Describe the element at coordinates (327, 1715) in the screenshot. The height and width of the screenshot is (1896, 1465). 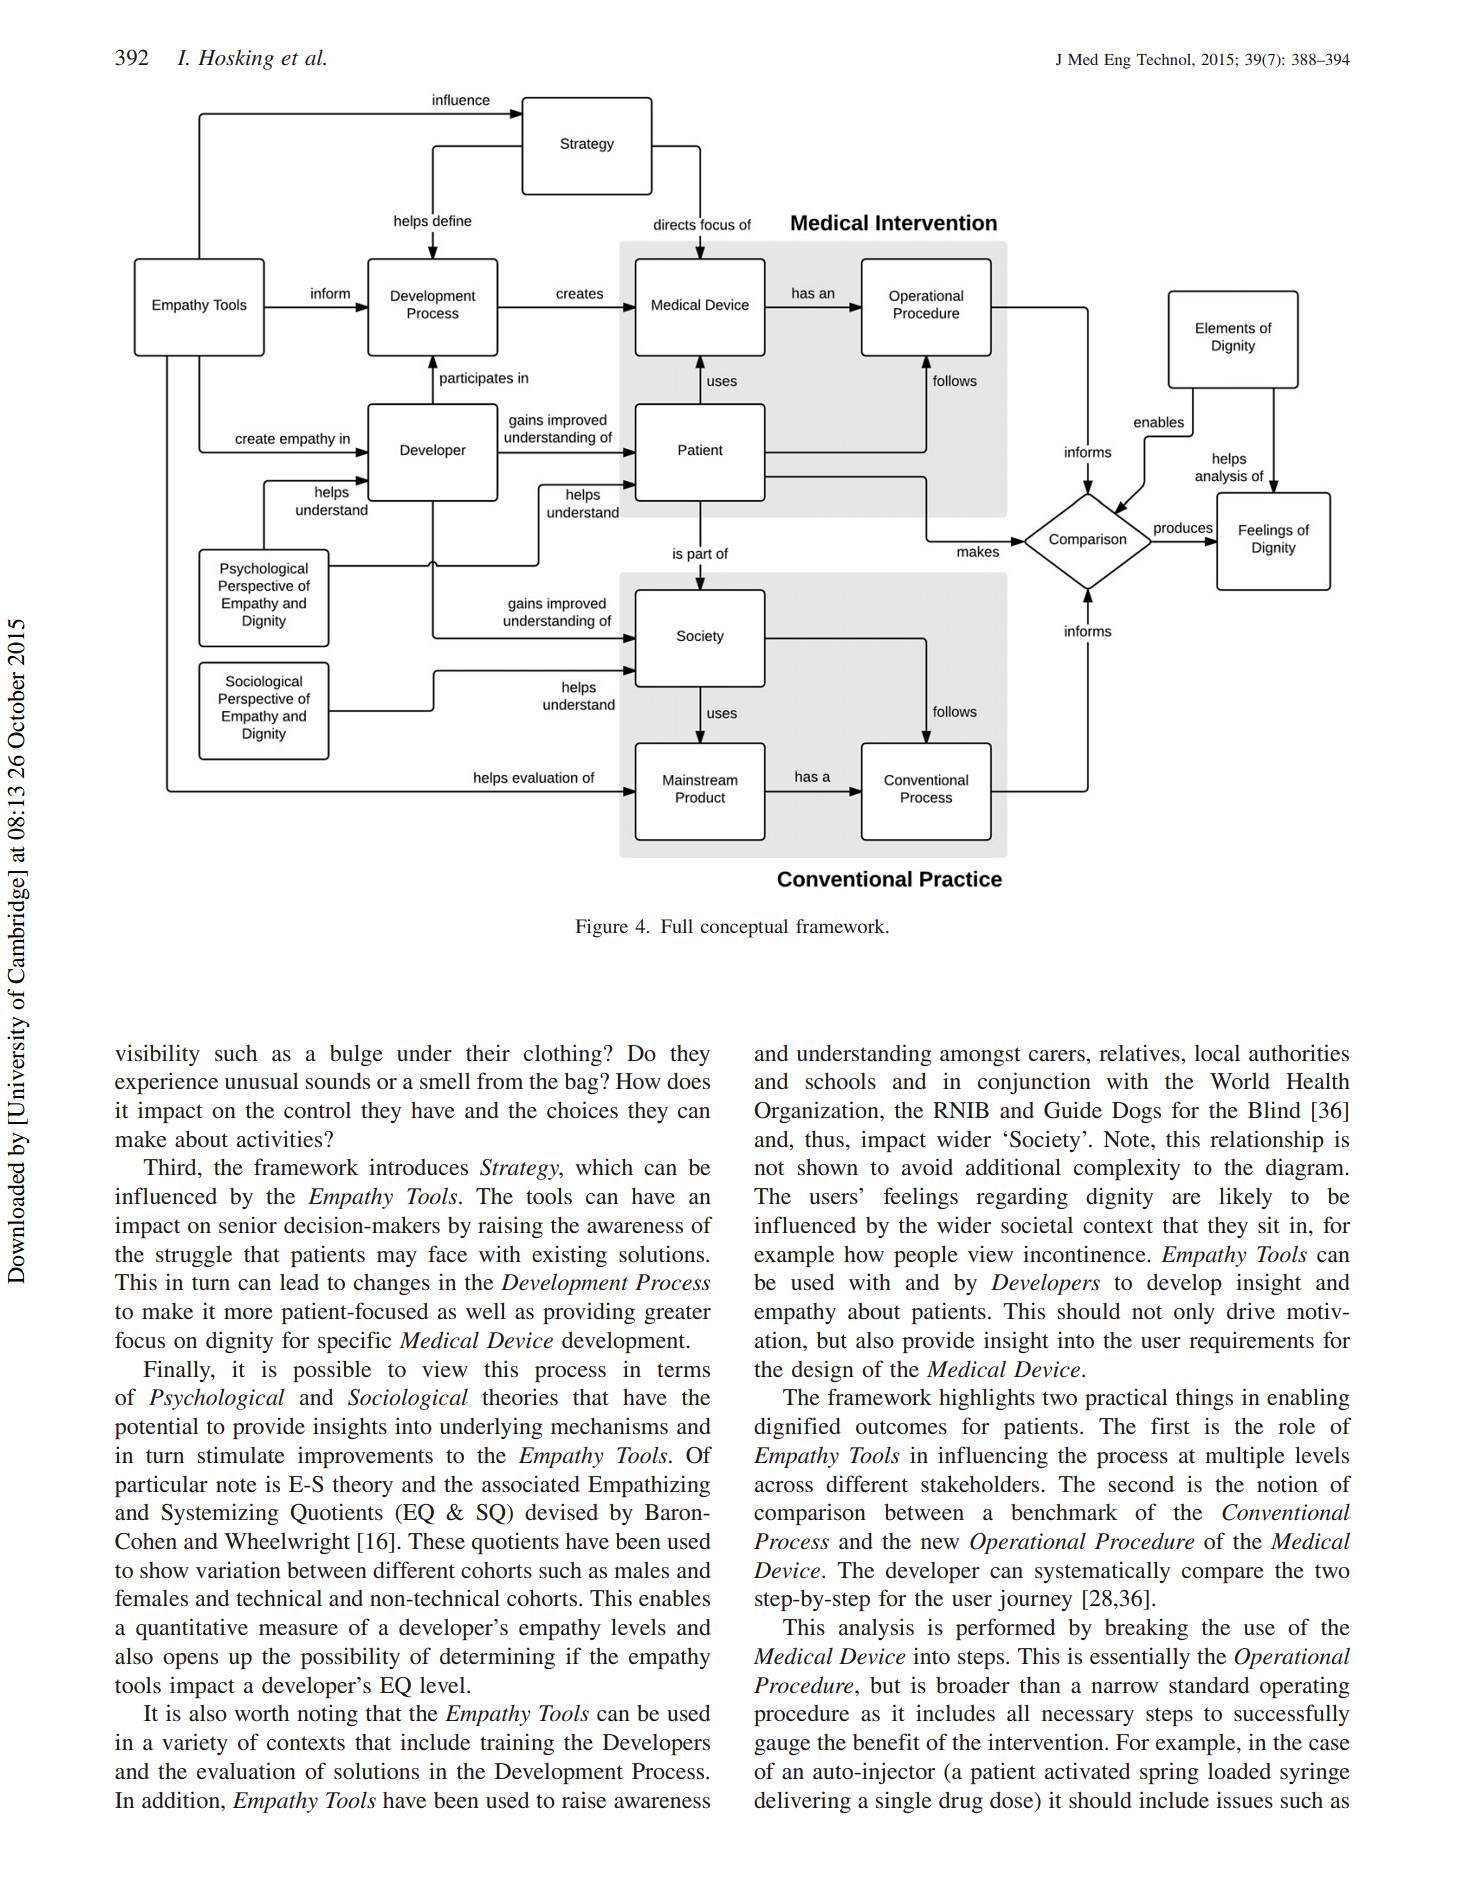
I see `noting` at that location.
